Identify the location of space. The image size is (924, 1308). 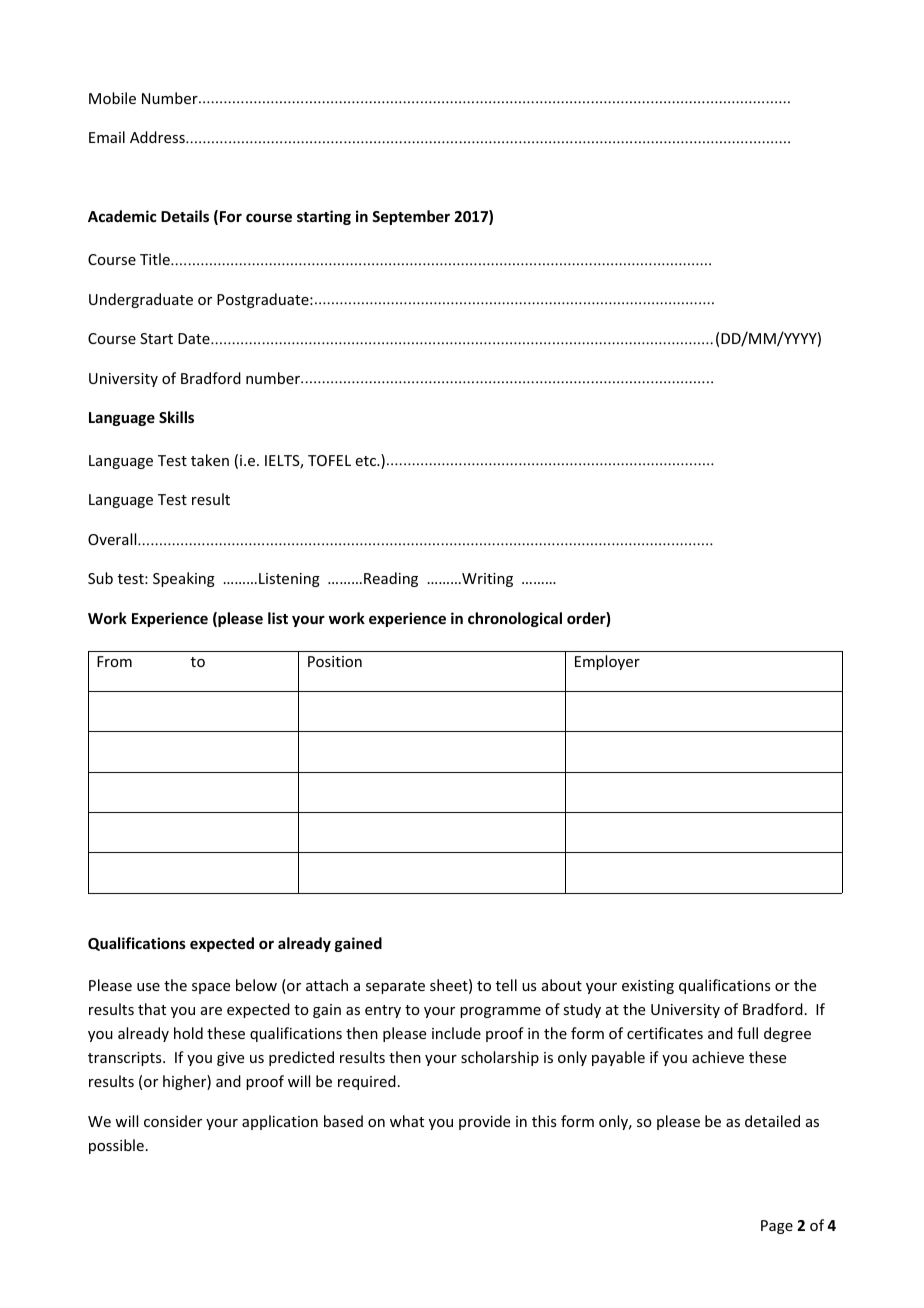
(211, 988).
